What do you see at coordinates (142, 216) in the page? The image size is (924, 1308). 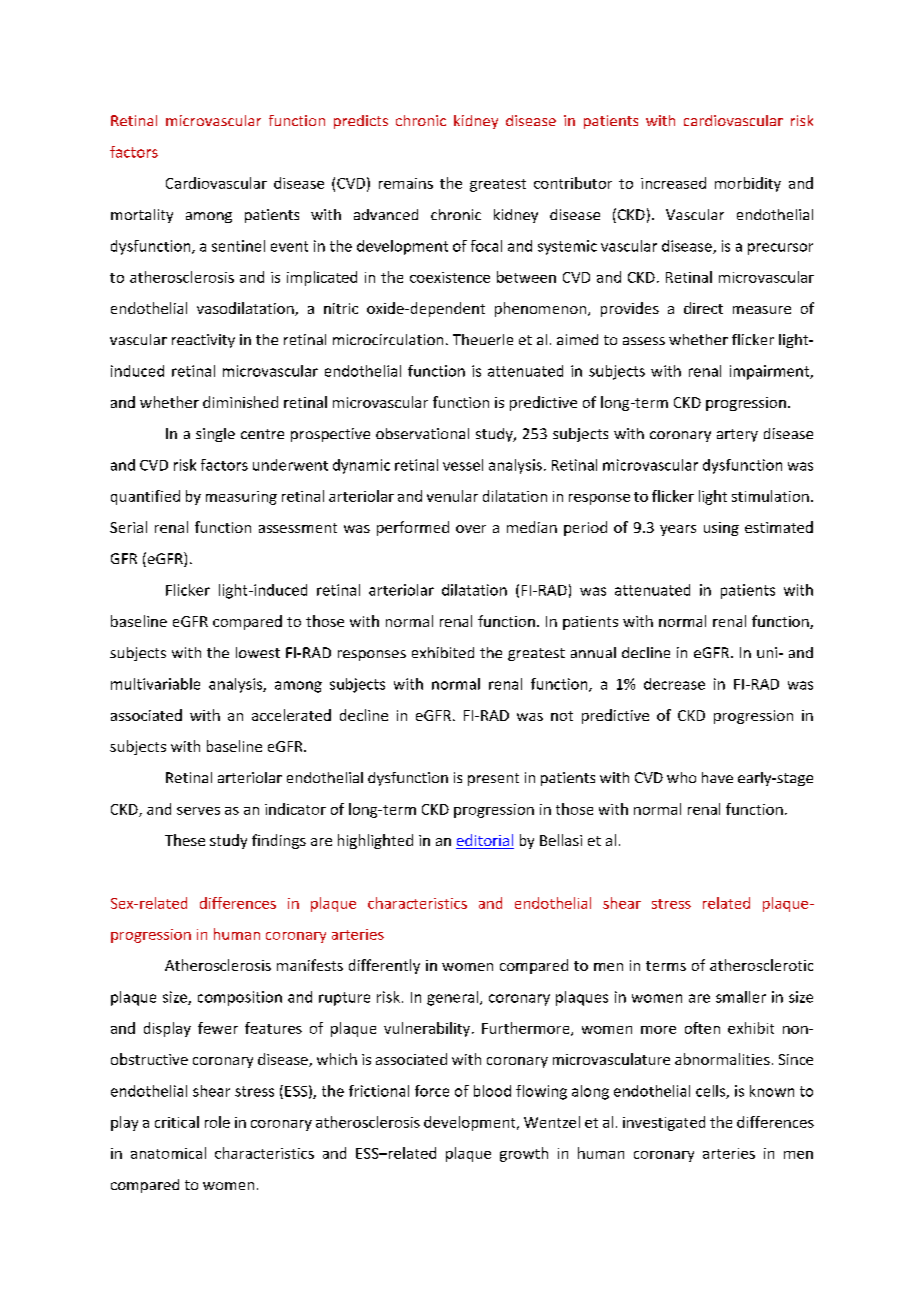 I see `mortality` at bounding box center [142, 216].
